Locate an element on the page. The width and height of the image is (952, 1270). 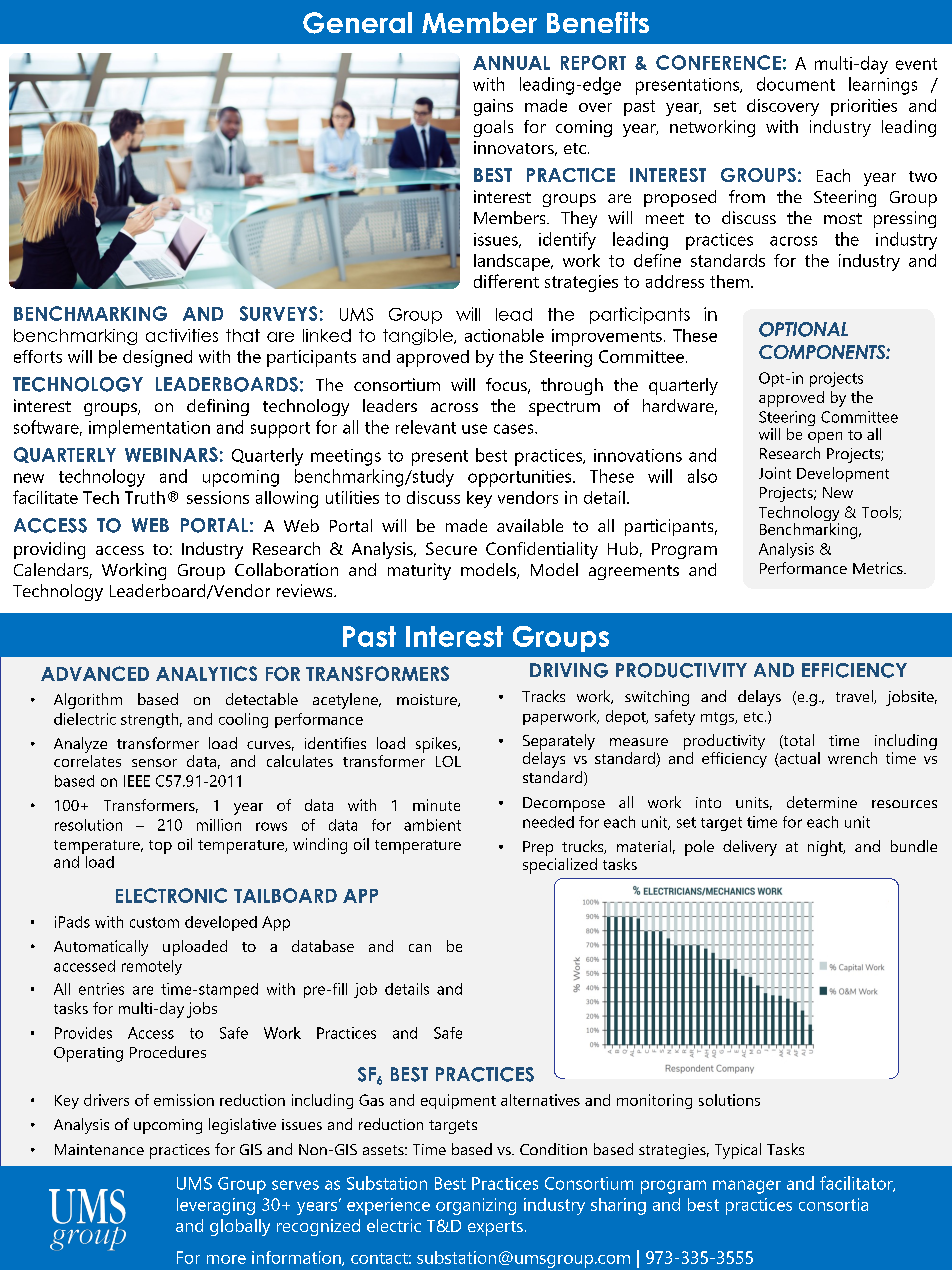
use is located at coordinates (474, 429).
